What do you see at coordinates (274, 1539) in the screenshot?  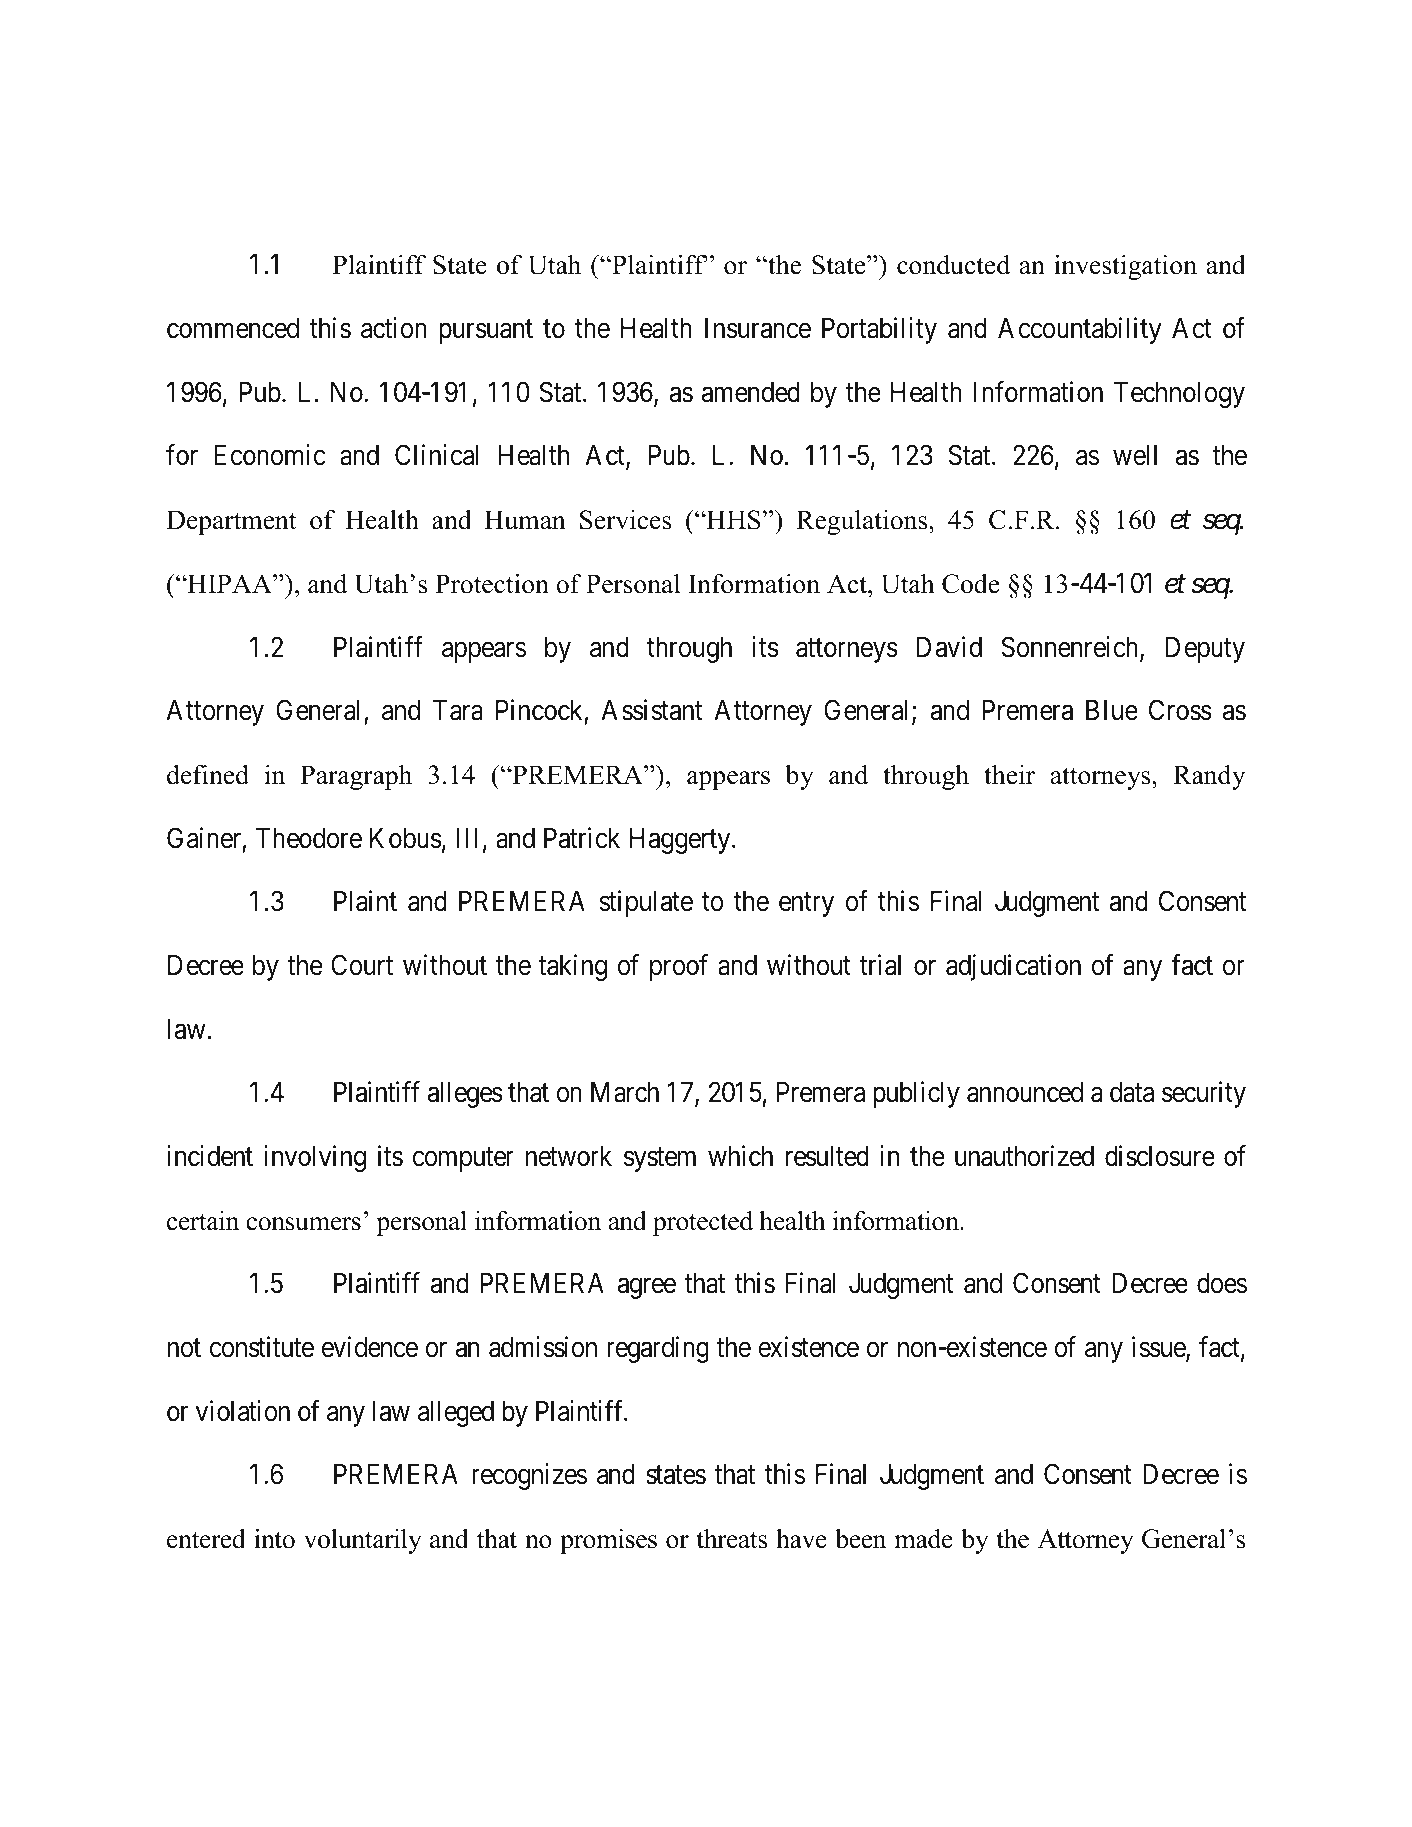 I see `into` at bounding box center [274, 1539].
